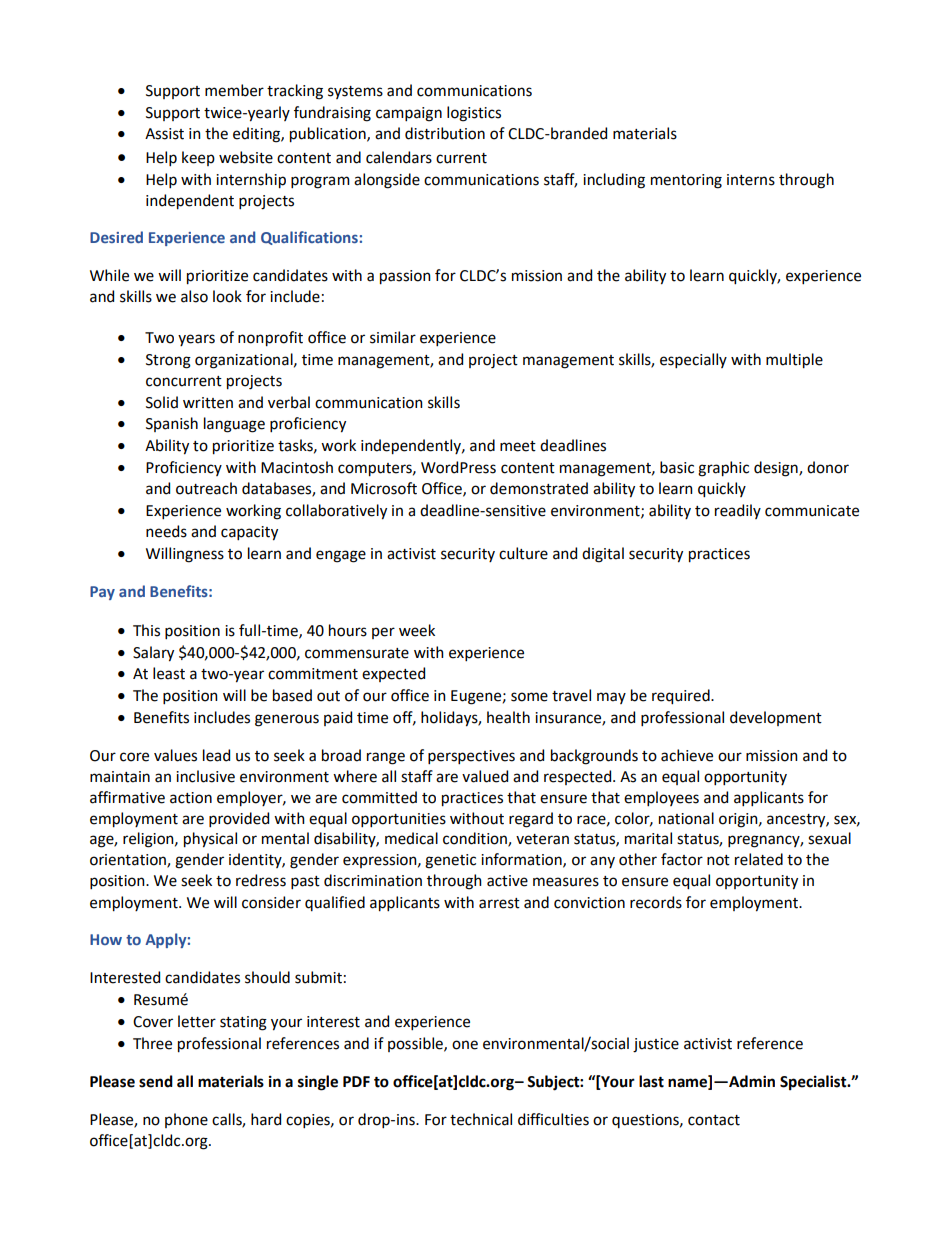  Describe the element at coordinates (686, 181) in the screenshot. I see `mentoring` at that location.
